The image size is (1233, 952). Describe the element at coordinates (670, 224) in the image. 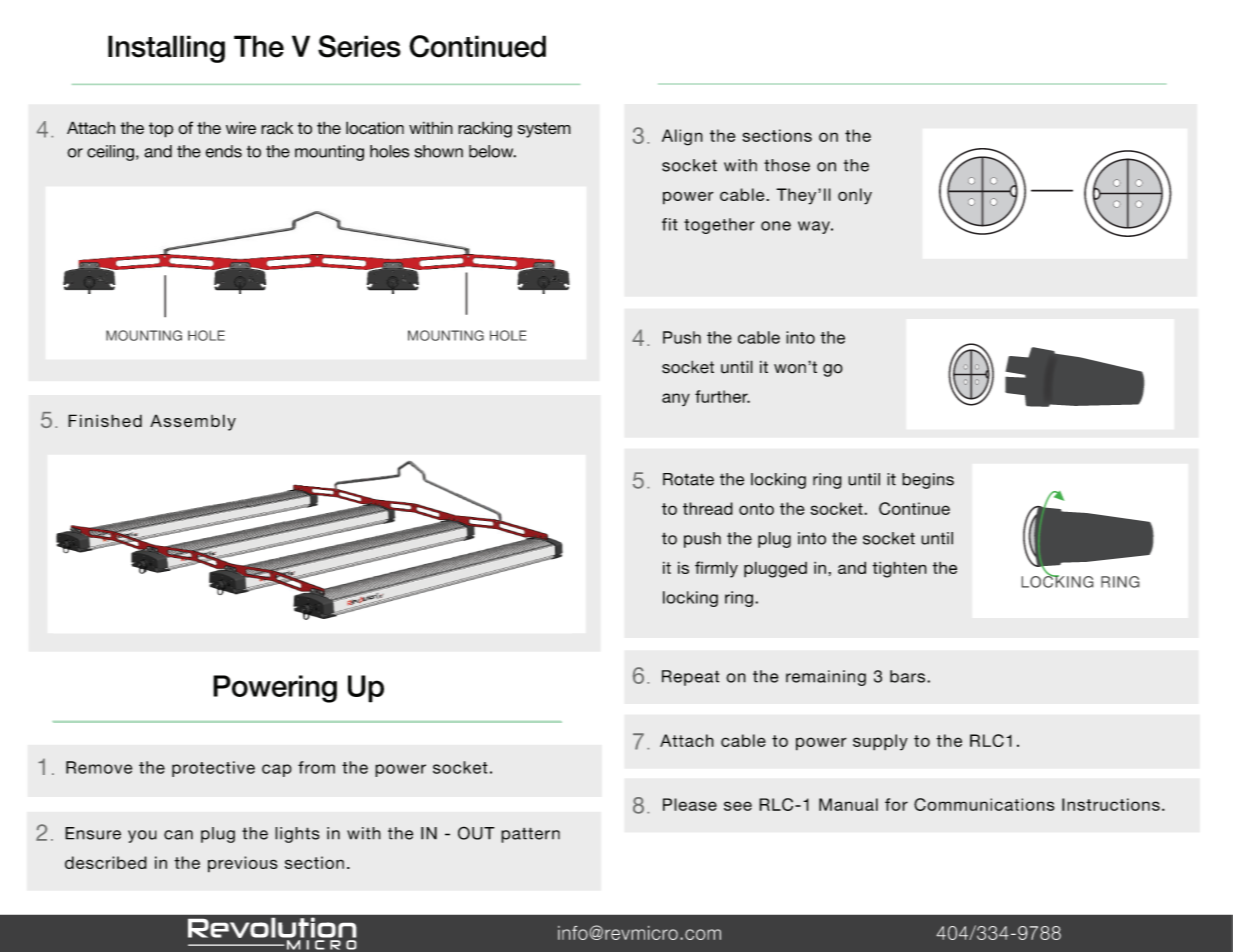

I see `fit` at that location.
